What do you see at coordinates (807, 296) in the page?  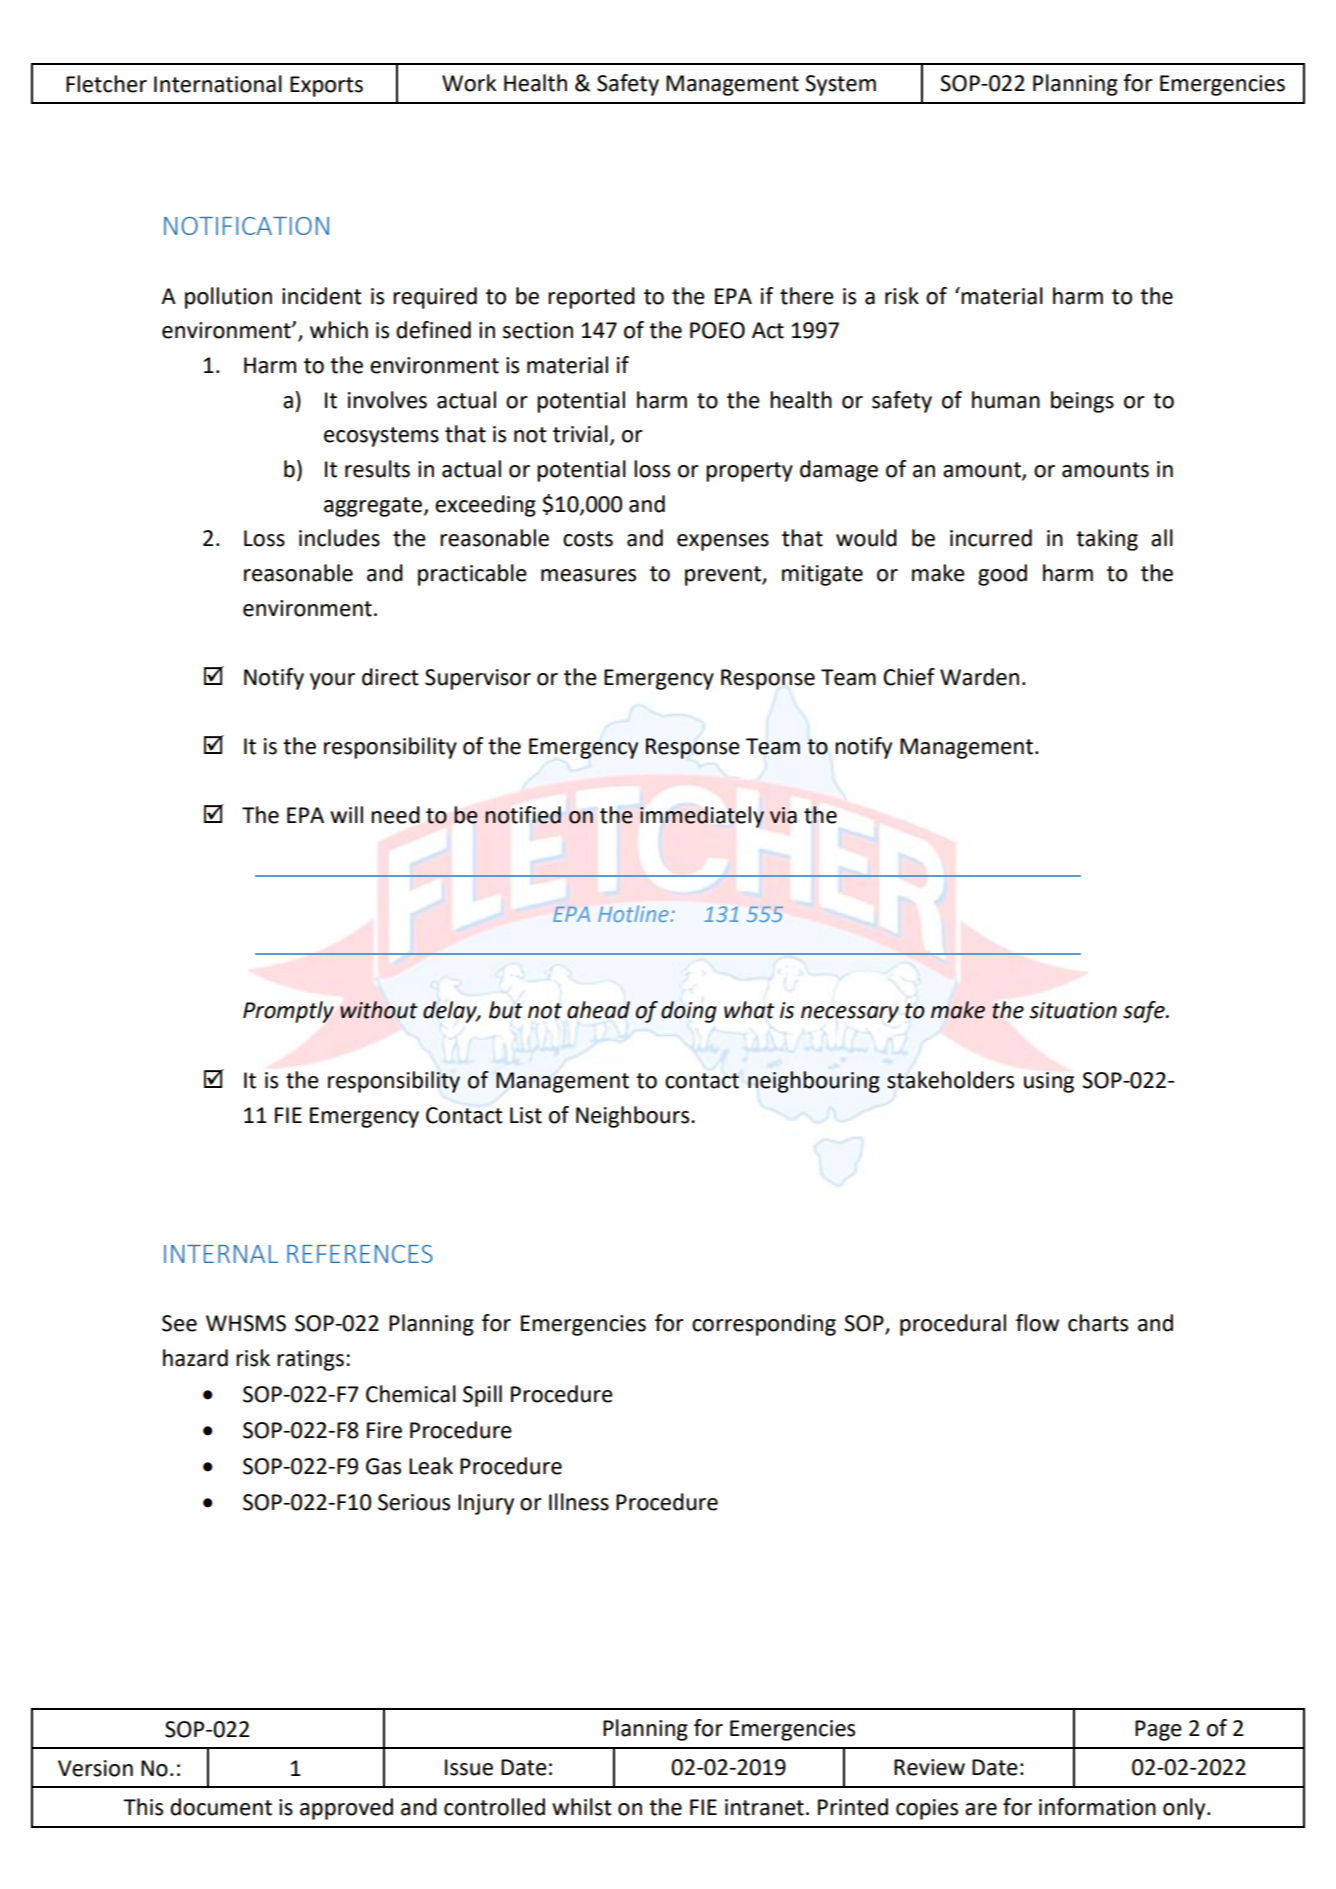 I see `there` at bounding box center [807, 296].
